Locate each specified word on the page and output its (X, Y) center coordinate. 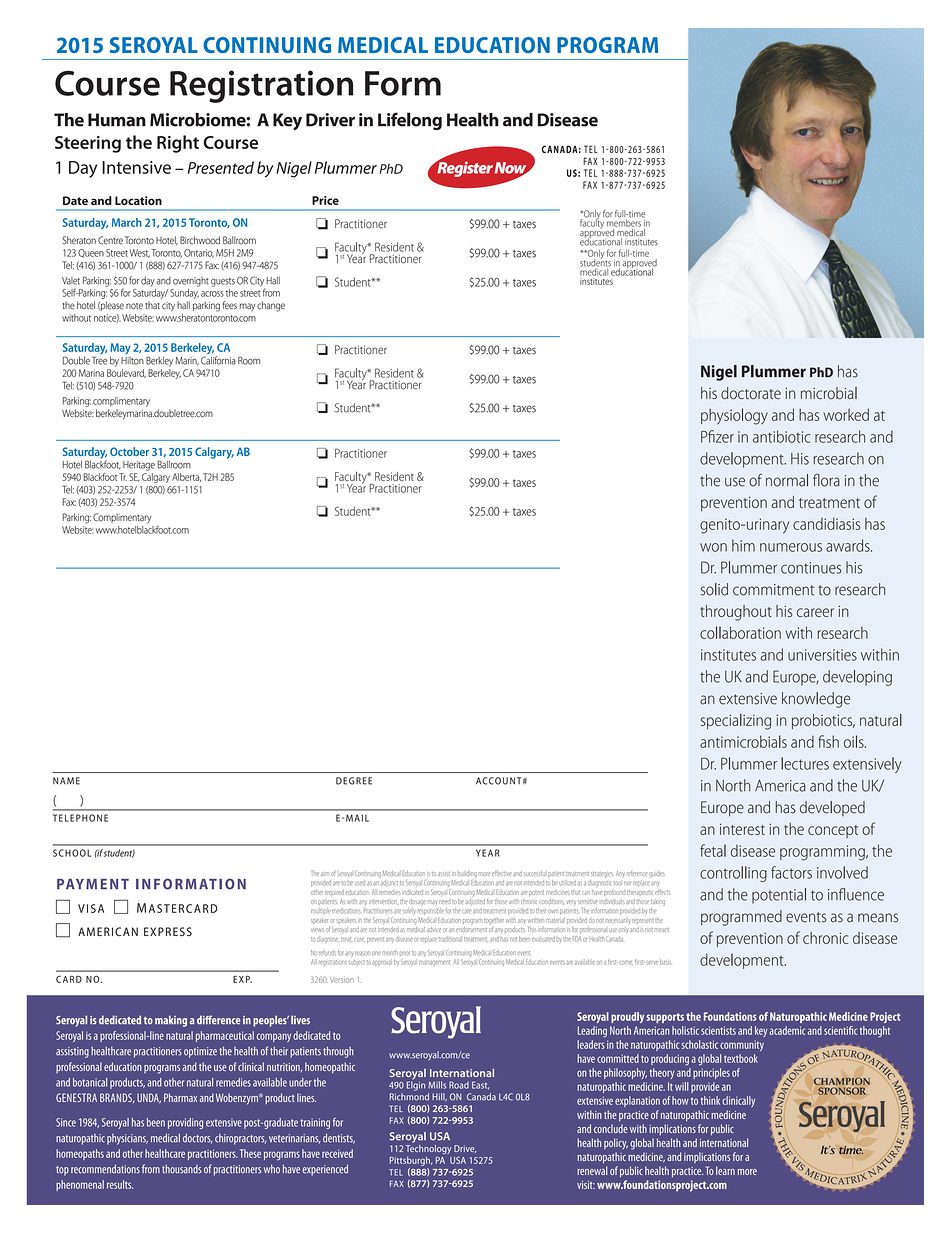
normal (787, 480)
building (467, 874)
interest (742, 829)
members (624, 222)
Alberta (186, 477)
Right (178, 144)
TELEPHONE (80, 818)
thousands (182, 1169)
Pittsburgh (411, 1161)
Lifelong (410, 121)
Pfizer (717, 436)
